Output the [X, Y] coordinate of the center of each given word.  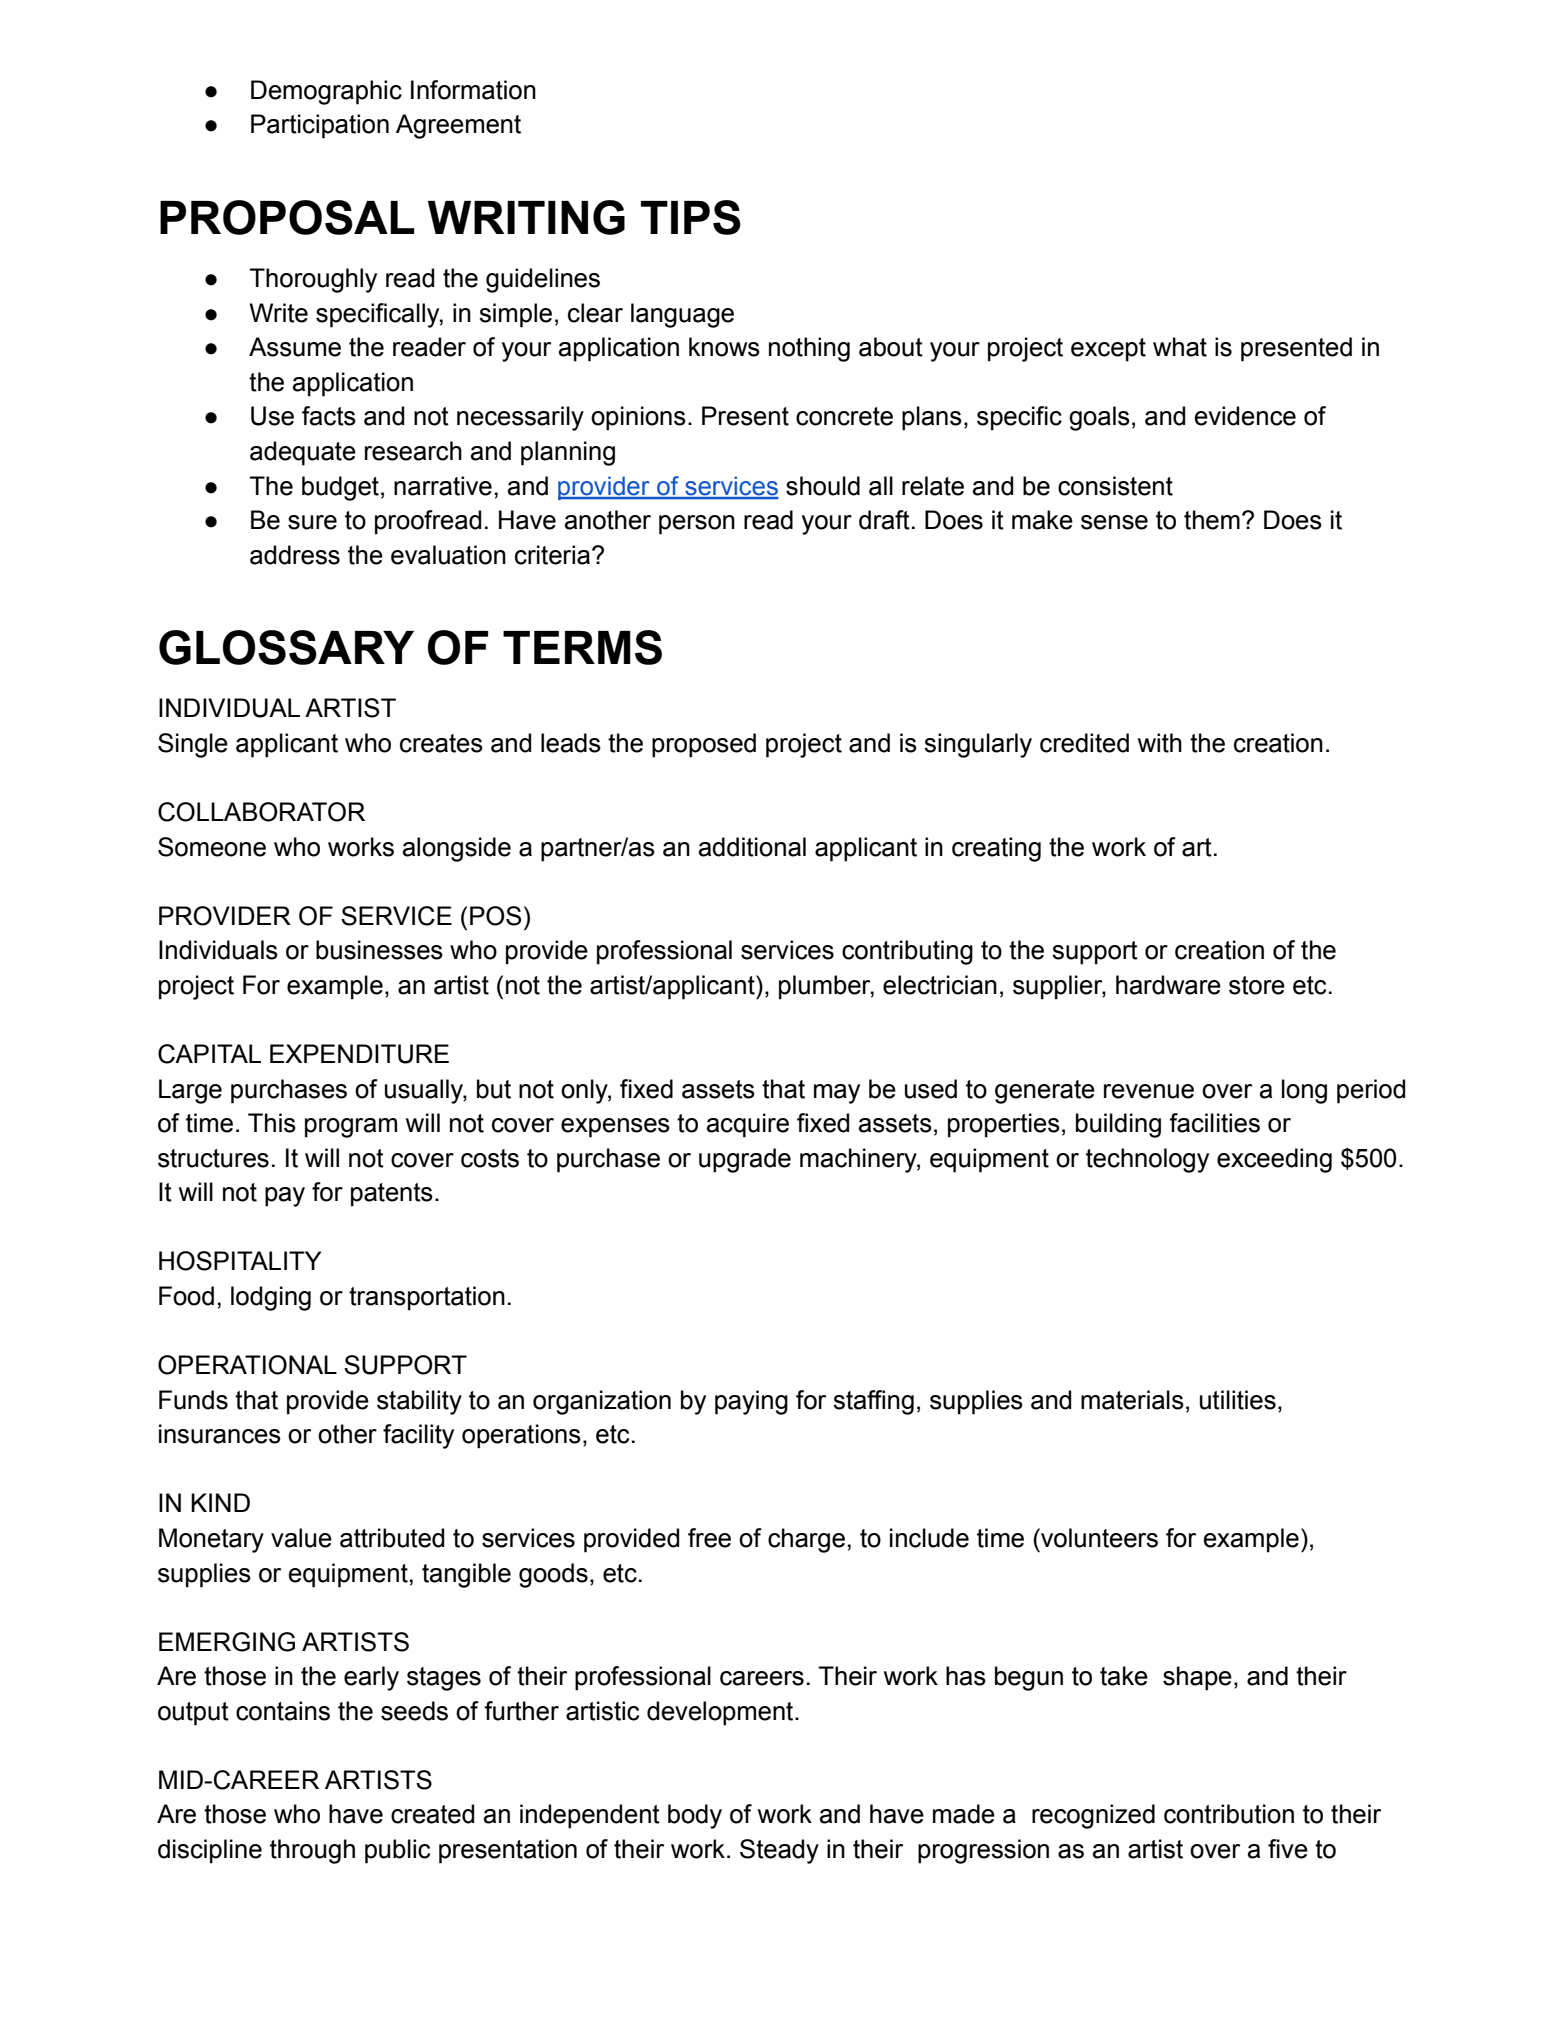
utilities [1238, 1400]
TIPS [691, 217]
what [1180, 347]
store [1257, 985]
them [1212, 520]
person [697, 525]
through [312, 1851]
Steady [779, 1851]
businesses [379, 950]
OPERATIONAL [247, 1365]
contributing [907, 952]
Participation [320, 126]
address [295, 555]
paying [751, 1402]
